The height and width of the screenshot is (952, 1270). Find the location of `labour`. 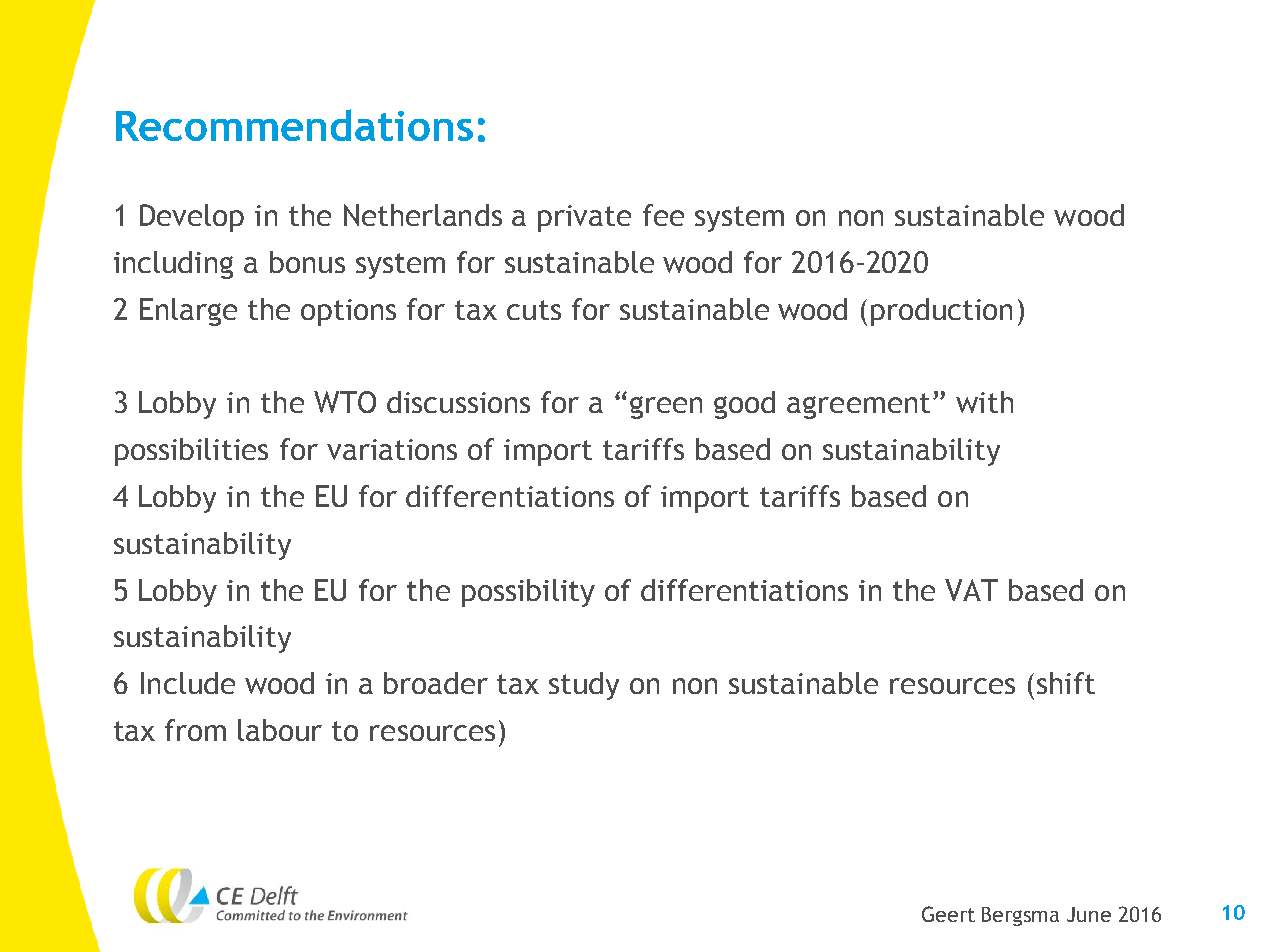

labour is located at coordinates (280, 730).
